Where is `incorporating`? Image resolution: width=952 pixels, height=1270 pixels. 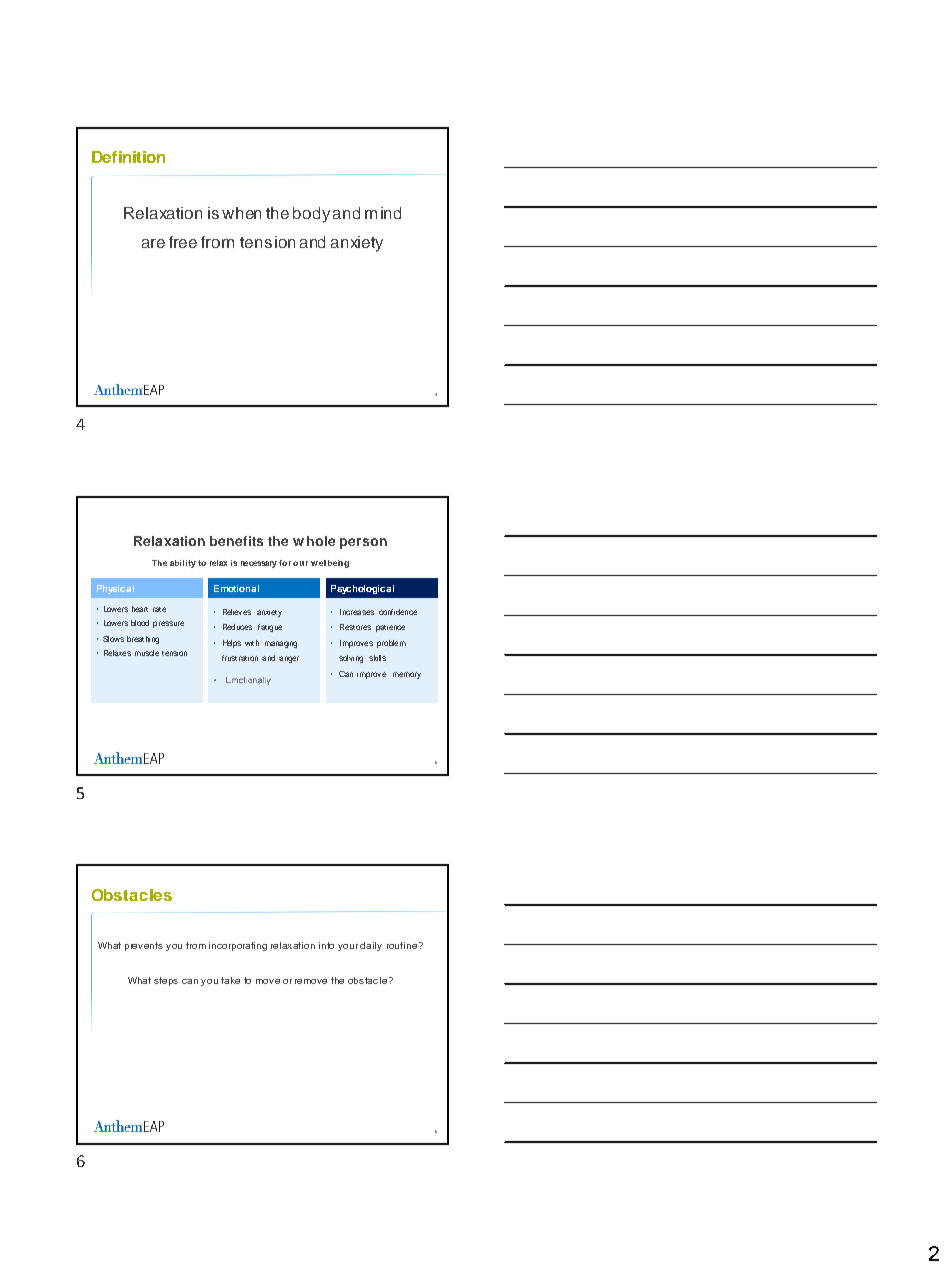 incorporating is located at coordinates (238, 946).
